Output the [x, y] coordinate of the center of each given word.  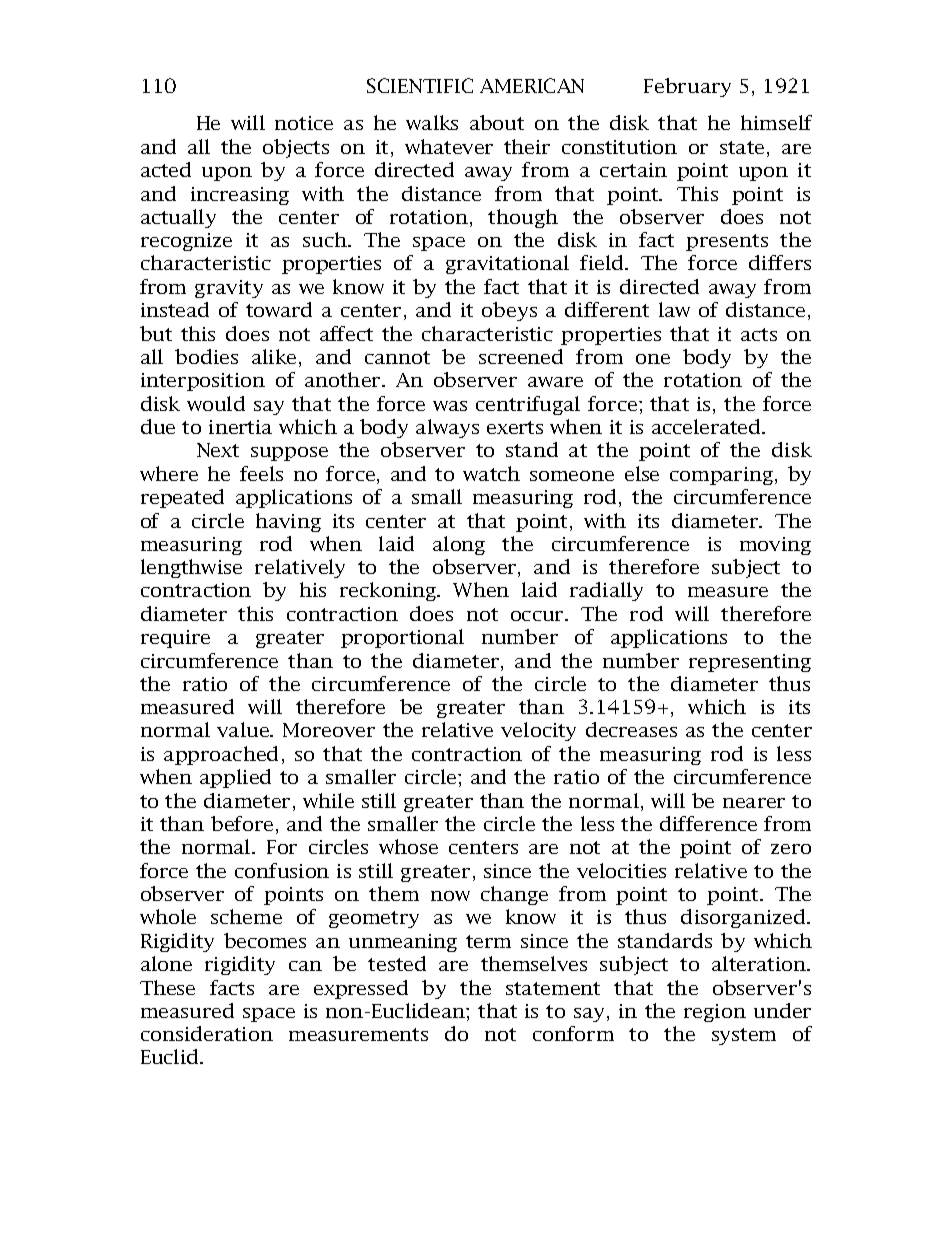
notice [304, 123]
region [715, 1013]
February [687, 87]
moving [775, 546]
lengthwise [191, 568]
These [167, 987]
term [488, 941]
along [459, 545]
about [497, 122]
